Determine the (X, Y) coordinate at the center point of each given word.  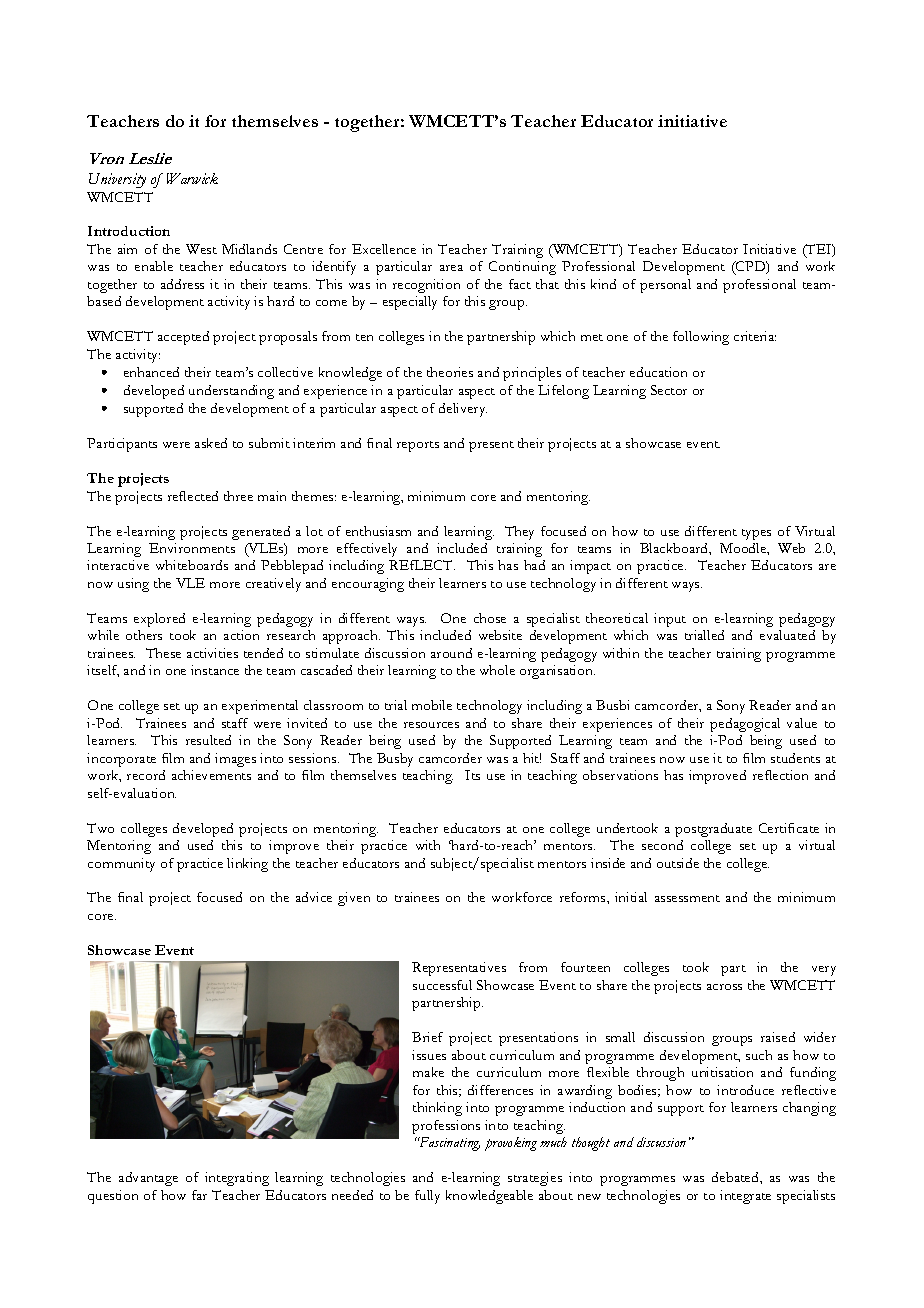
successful (442, 985)
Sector (669, 390)
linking (247, 865)
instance (215, 670)
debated (736, 1177)
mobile (432, 705)
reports (418, 446)
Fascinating (449, 1144)
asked (211, 443)
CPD (751, 268)
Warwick (192, 178)
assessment (687, 898)
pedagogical (745, 725)
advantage (148, 1179)
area (451, 268)
